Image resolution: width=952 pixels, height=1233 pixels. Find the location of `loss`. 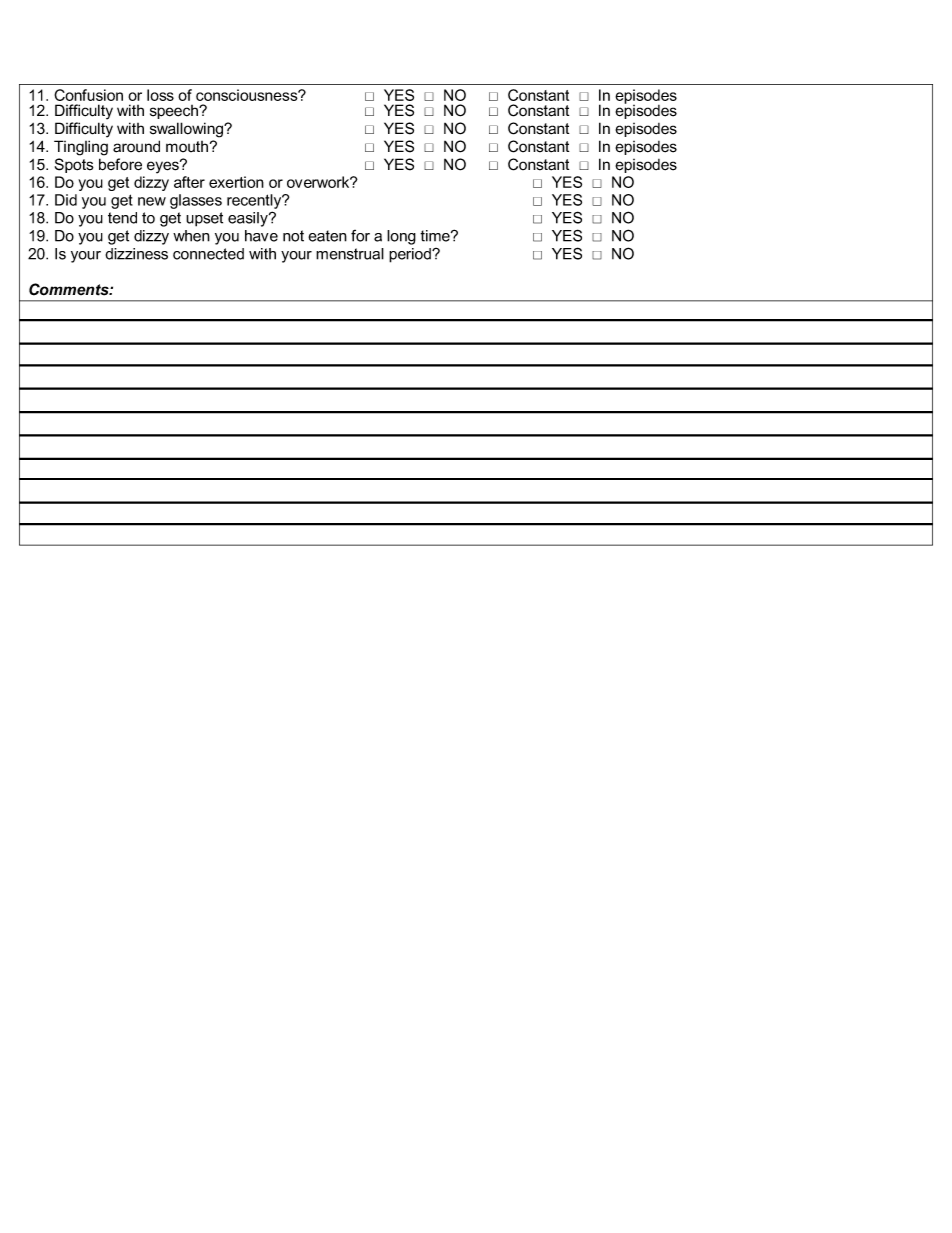

loss is located at coordinates (160, 95).
